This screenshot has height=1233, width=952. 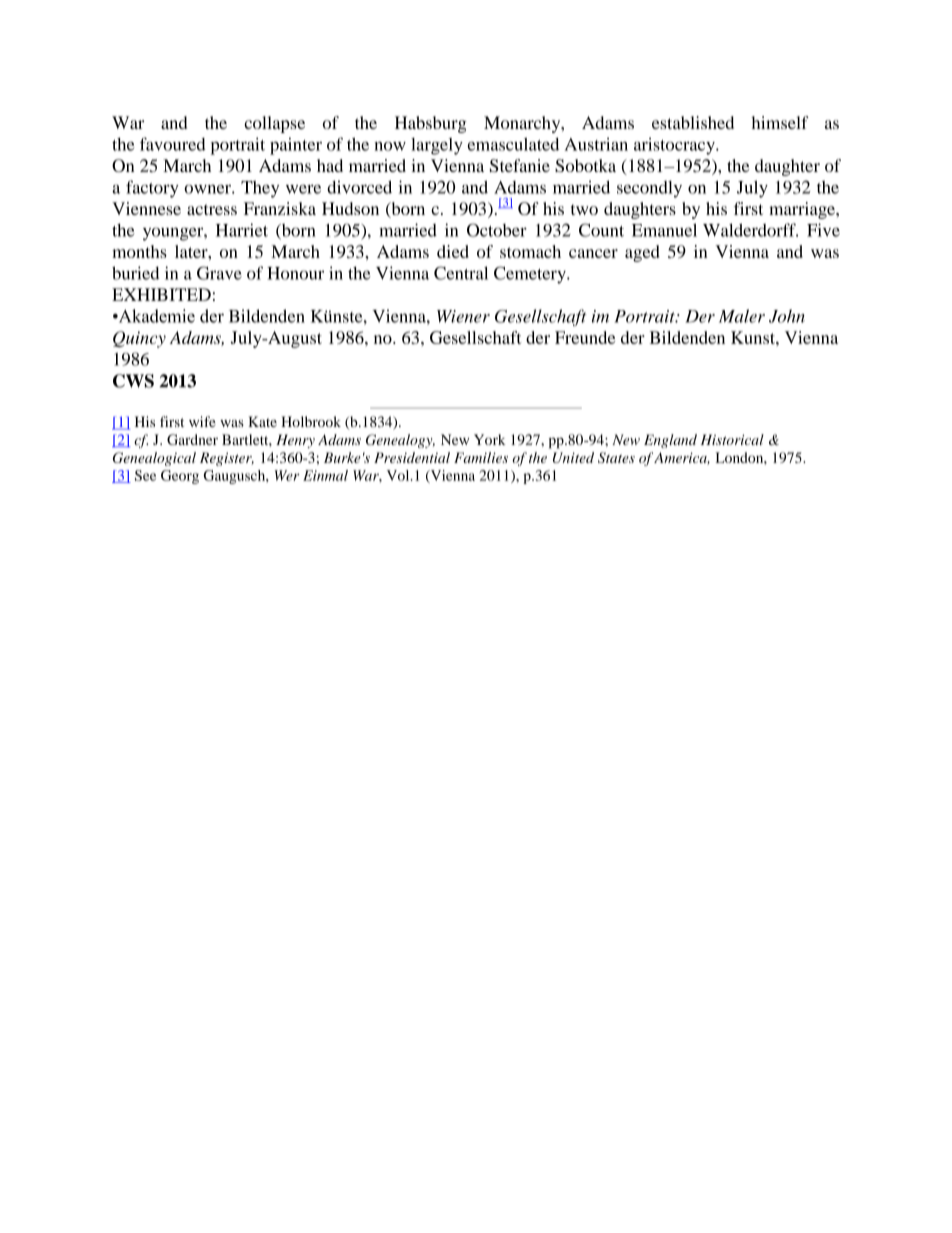 I want to click on Emanuel, so click(x=664, y=230).
